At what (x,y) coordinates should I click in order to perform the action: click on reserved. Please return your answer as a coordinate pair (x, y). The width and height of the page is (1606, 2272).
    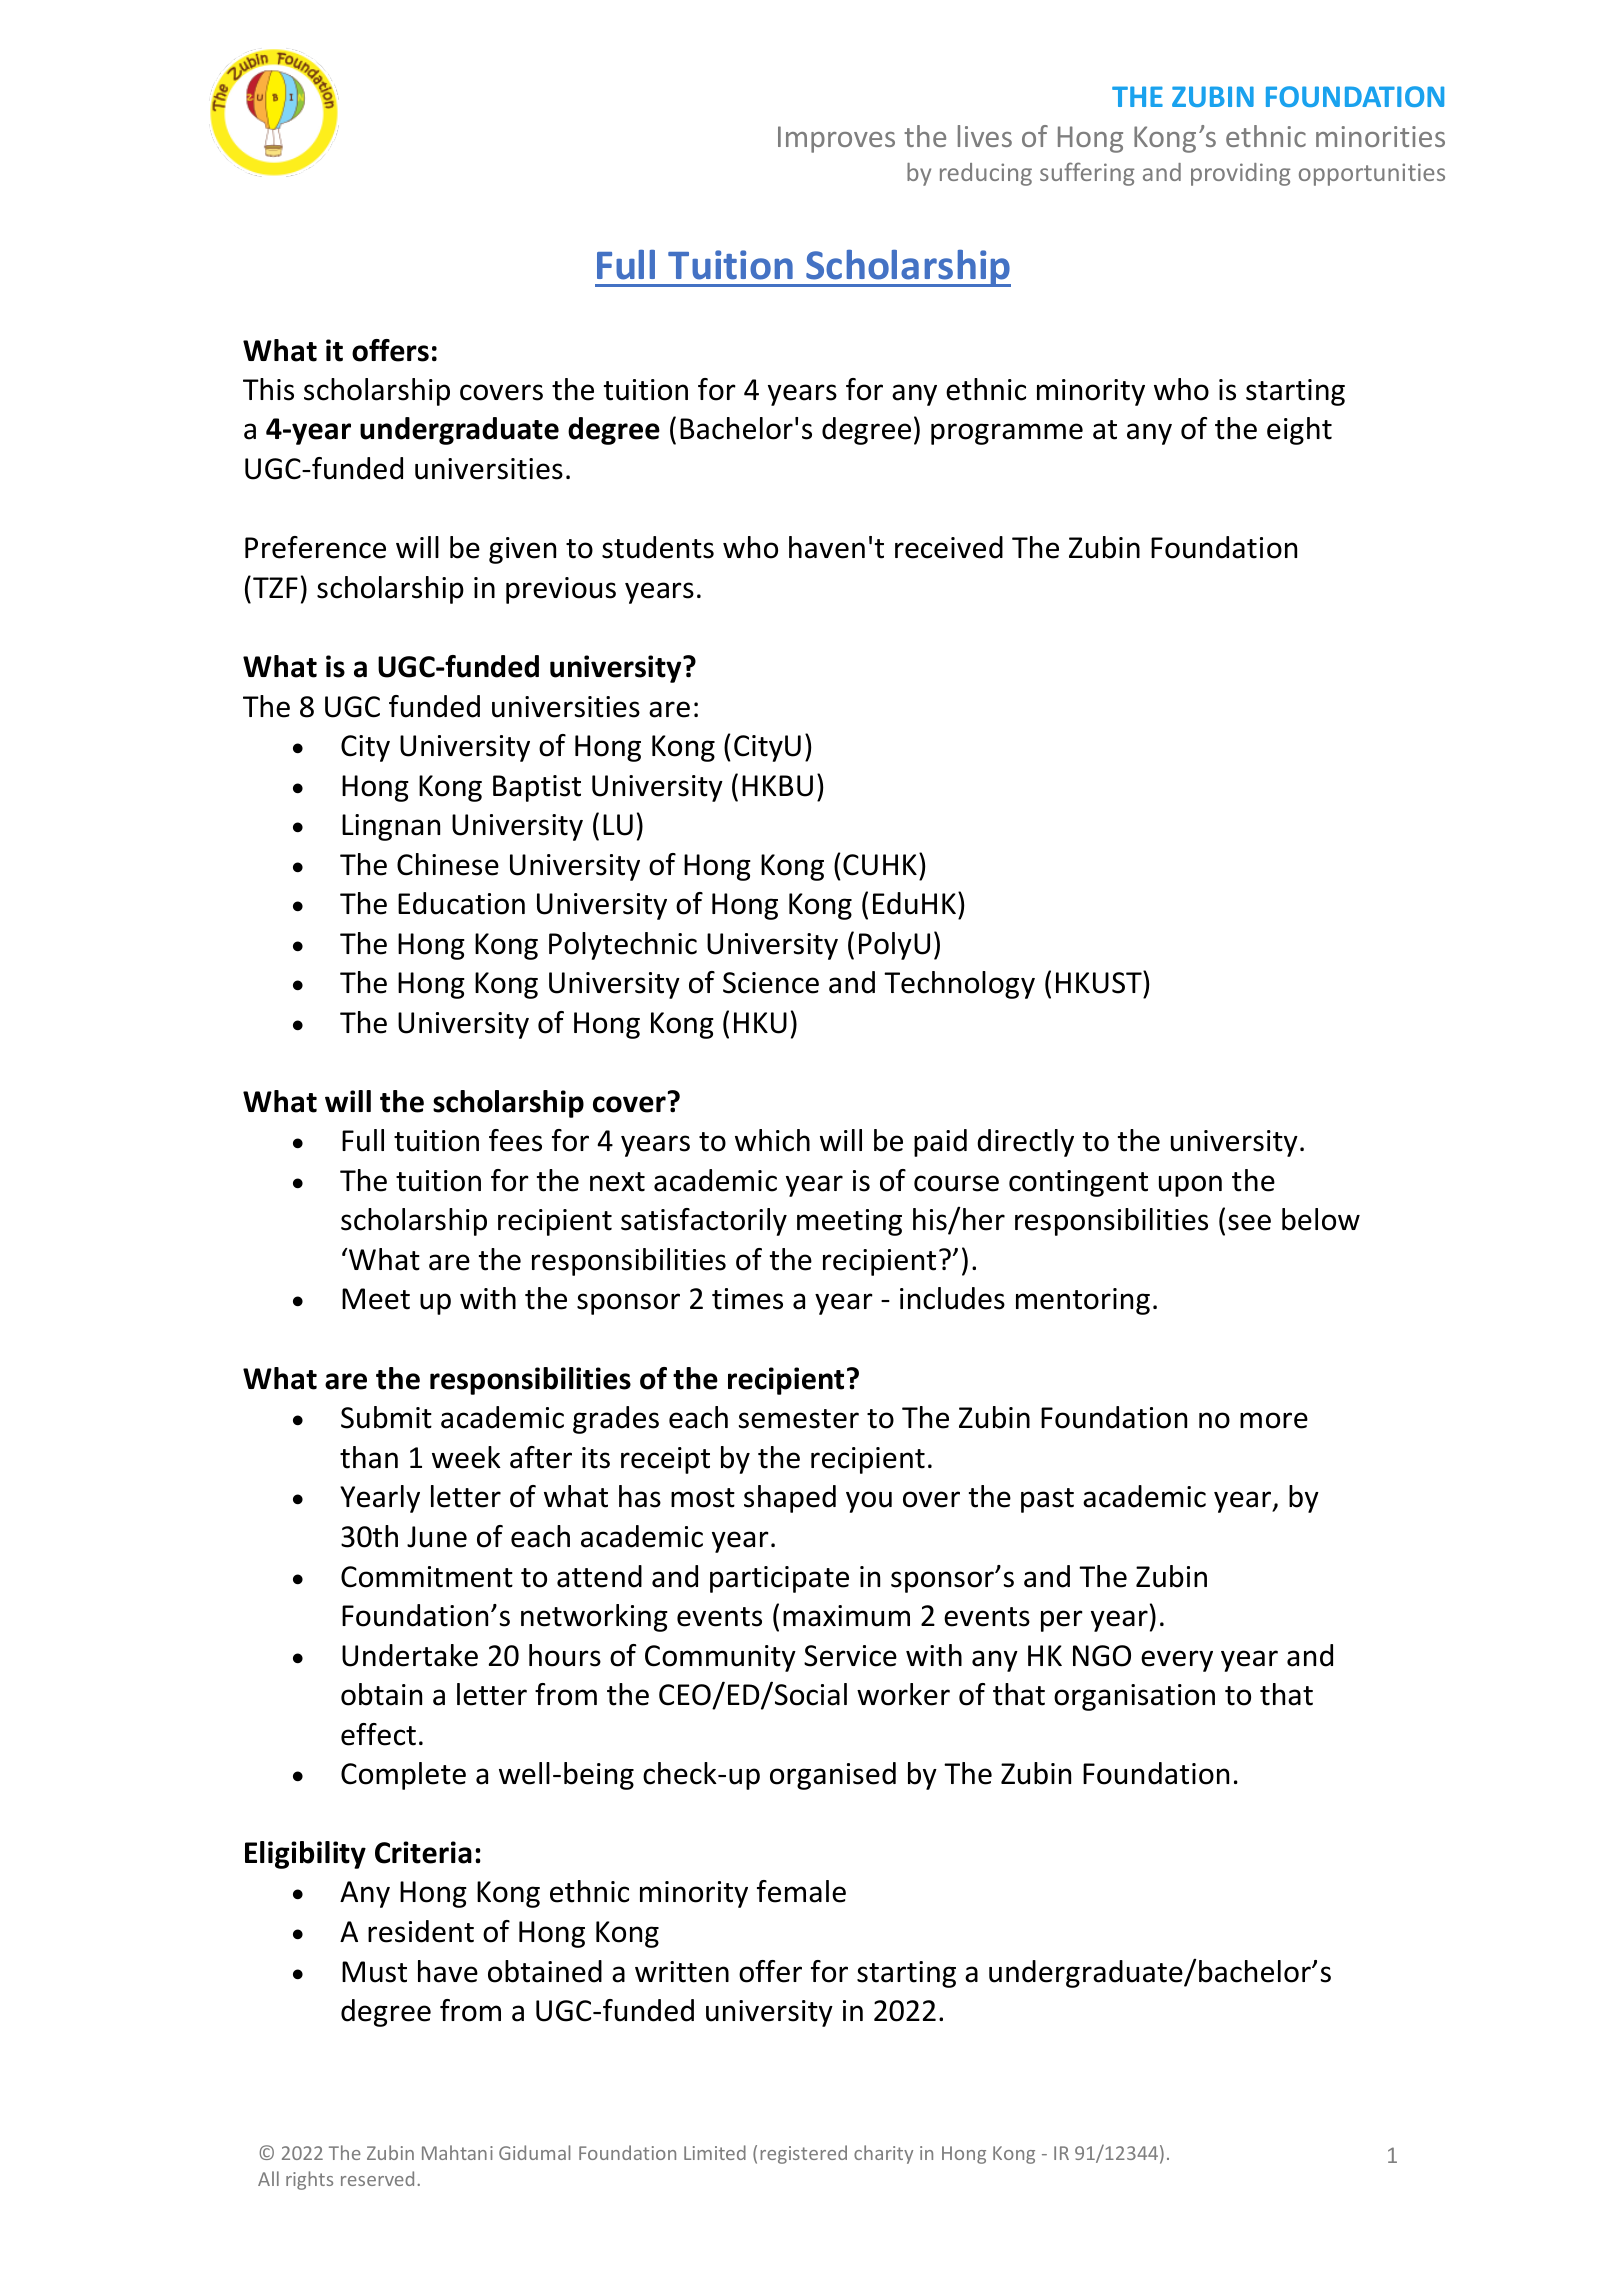
    Looking at the image, I should click on (377, 2178).
